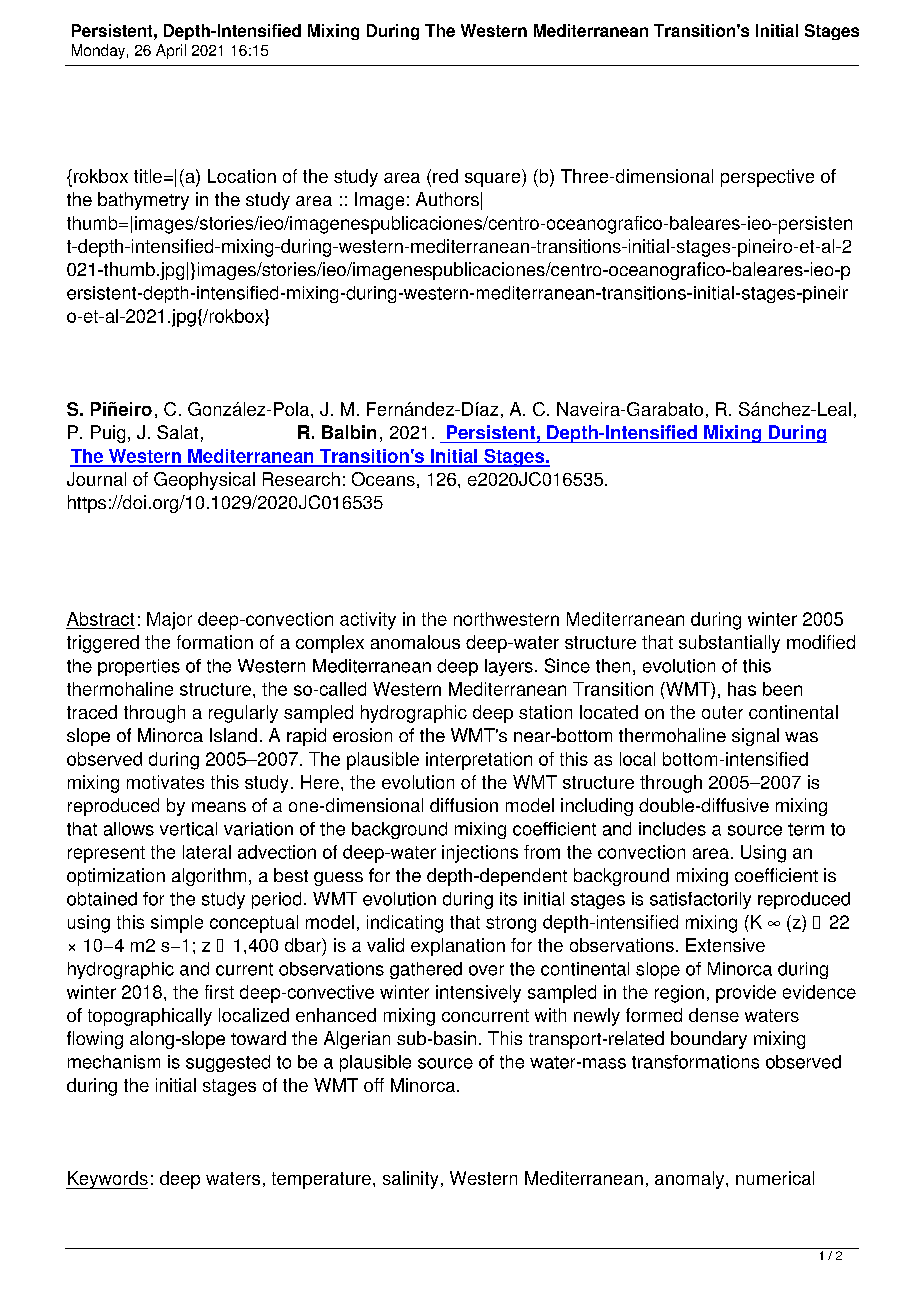 The height and width of the image is (1308, 924). What do you see at coordinates (171, 51) in the image?
I see `April` at bounding box center [171, 51].
